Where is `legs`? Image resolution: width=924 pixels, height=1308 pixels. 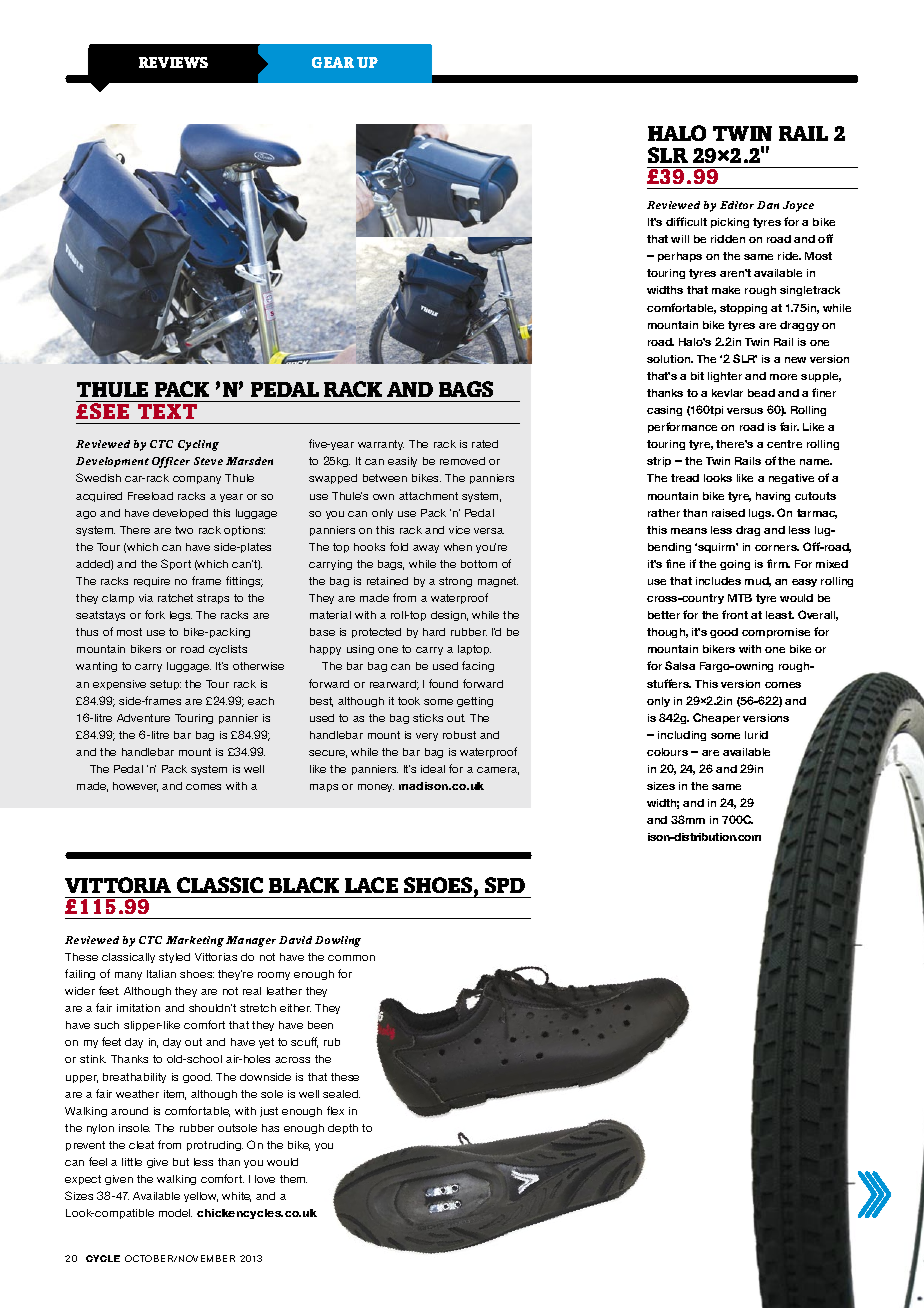 legs is located at coordinates (181, 616).
